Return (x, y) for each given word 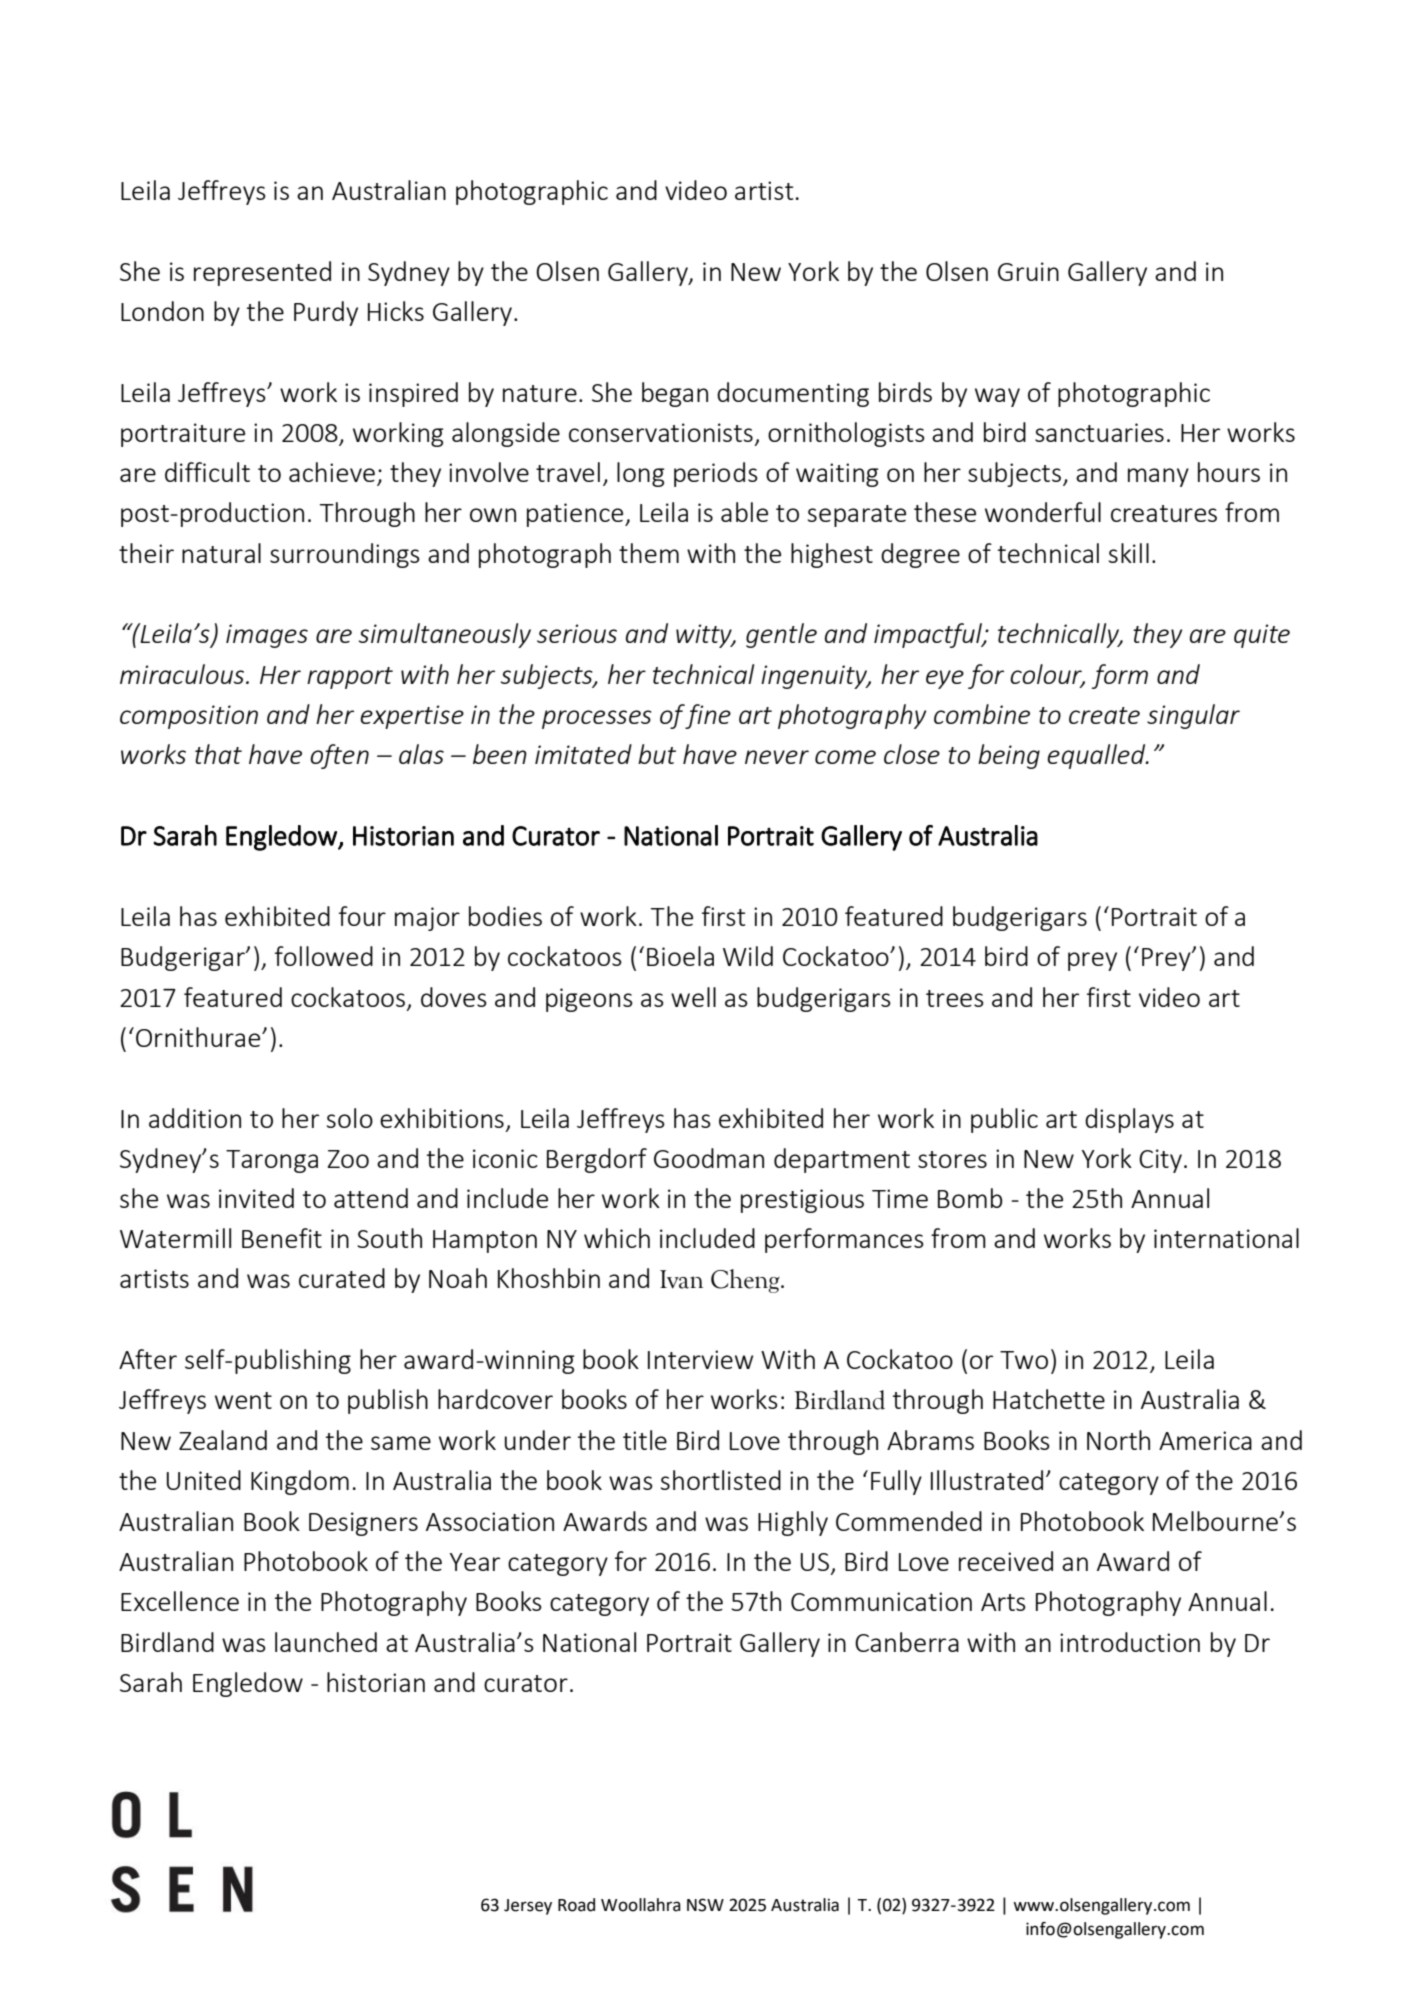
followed (324, 956)
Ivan (681, 1279)
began (675, 394)
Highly (793, 1523)
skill (1129, 553)
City (1160, 1161)
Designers (363, 1524)
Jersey (528, 1907)
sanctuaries (1099, 432)
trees (955, 998)
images (267, 636)
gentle (781, 635)
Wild (748, 956)
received (1006, 1561)
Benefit (282, 1238)
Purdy (326, 313)
